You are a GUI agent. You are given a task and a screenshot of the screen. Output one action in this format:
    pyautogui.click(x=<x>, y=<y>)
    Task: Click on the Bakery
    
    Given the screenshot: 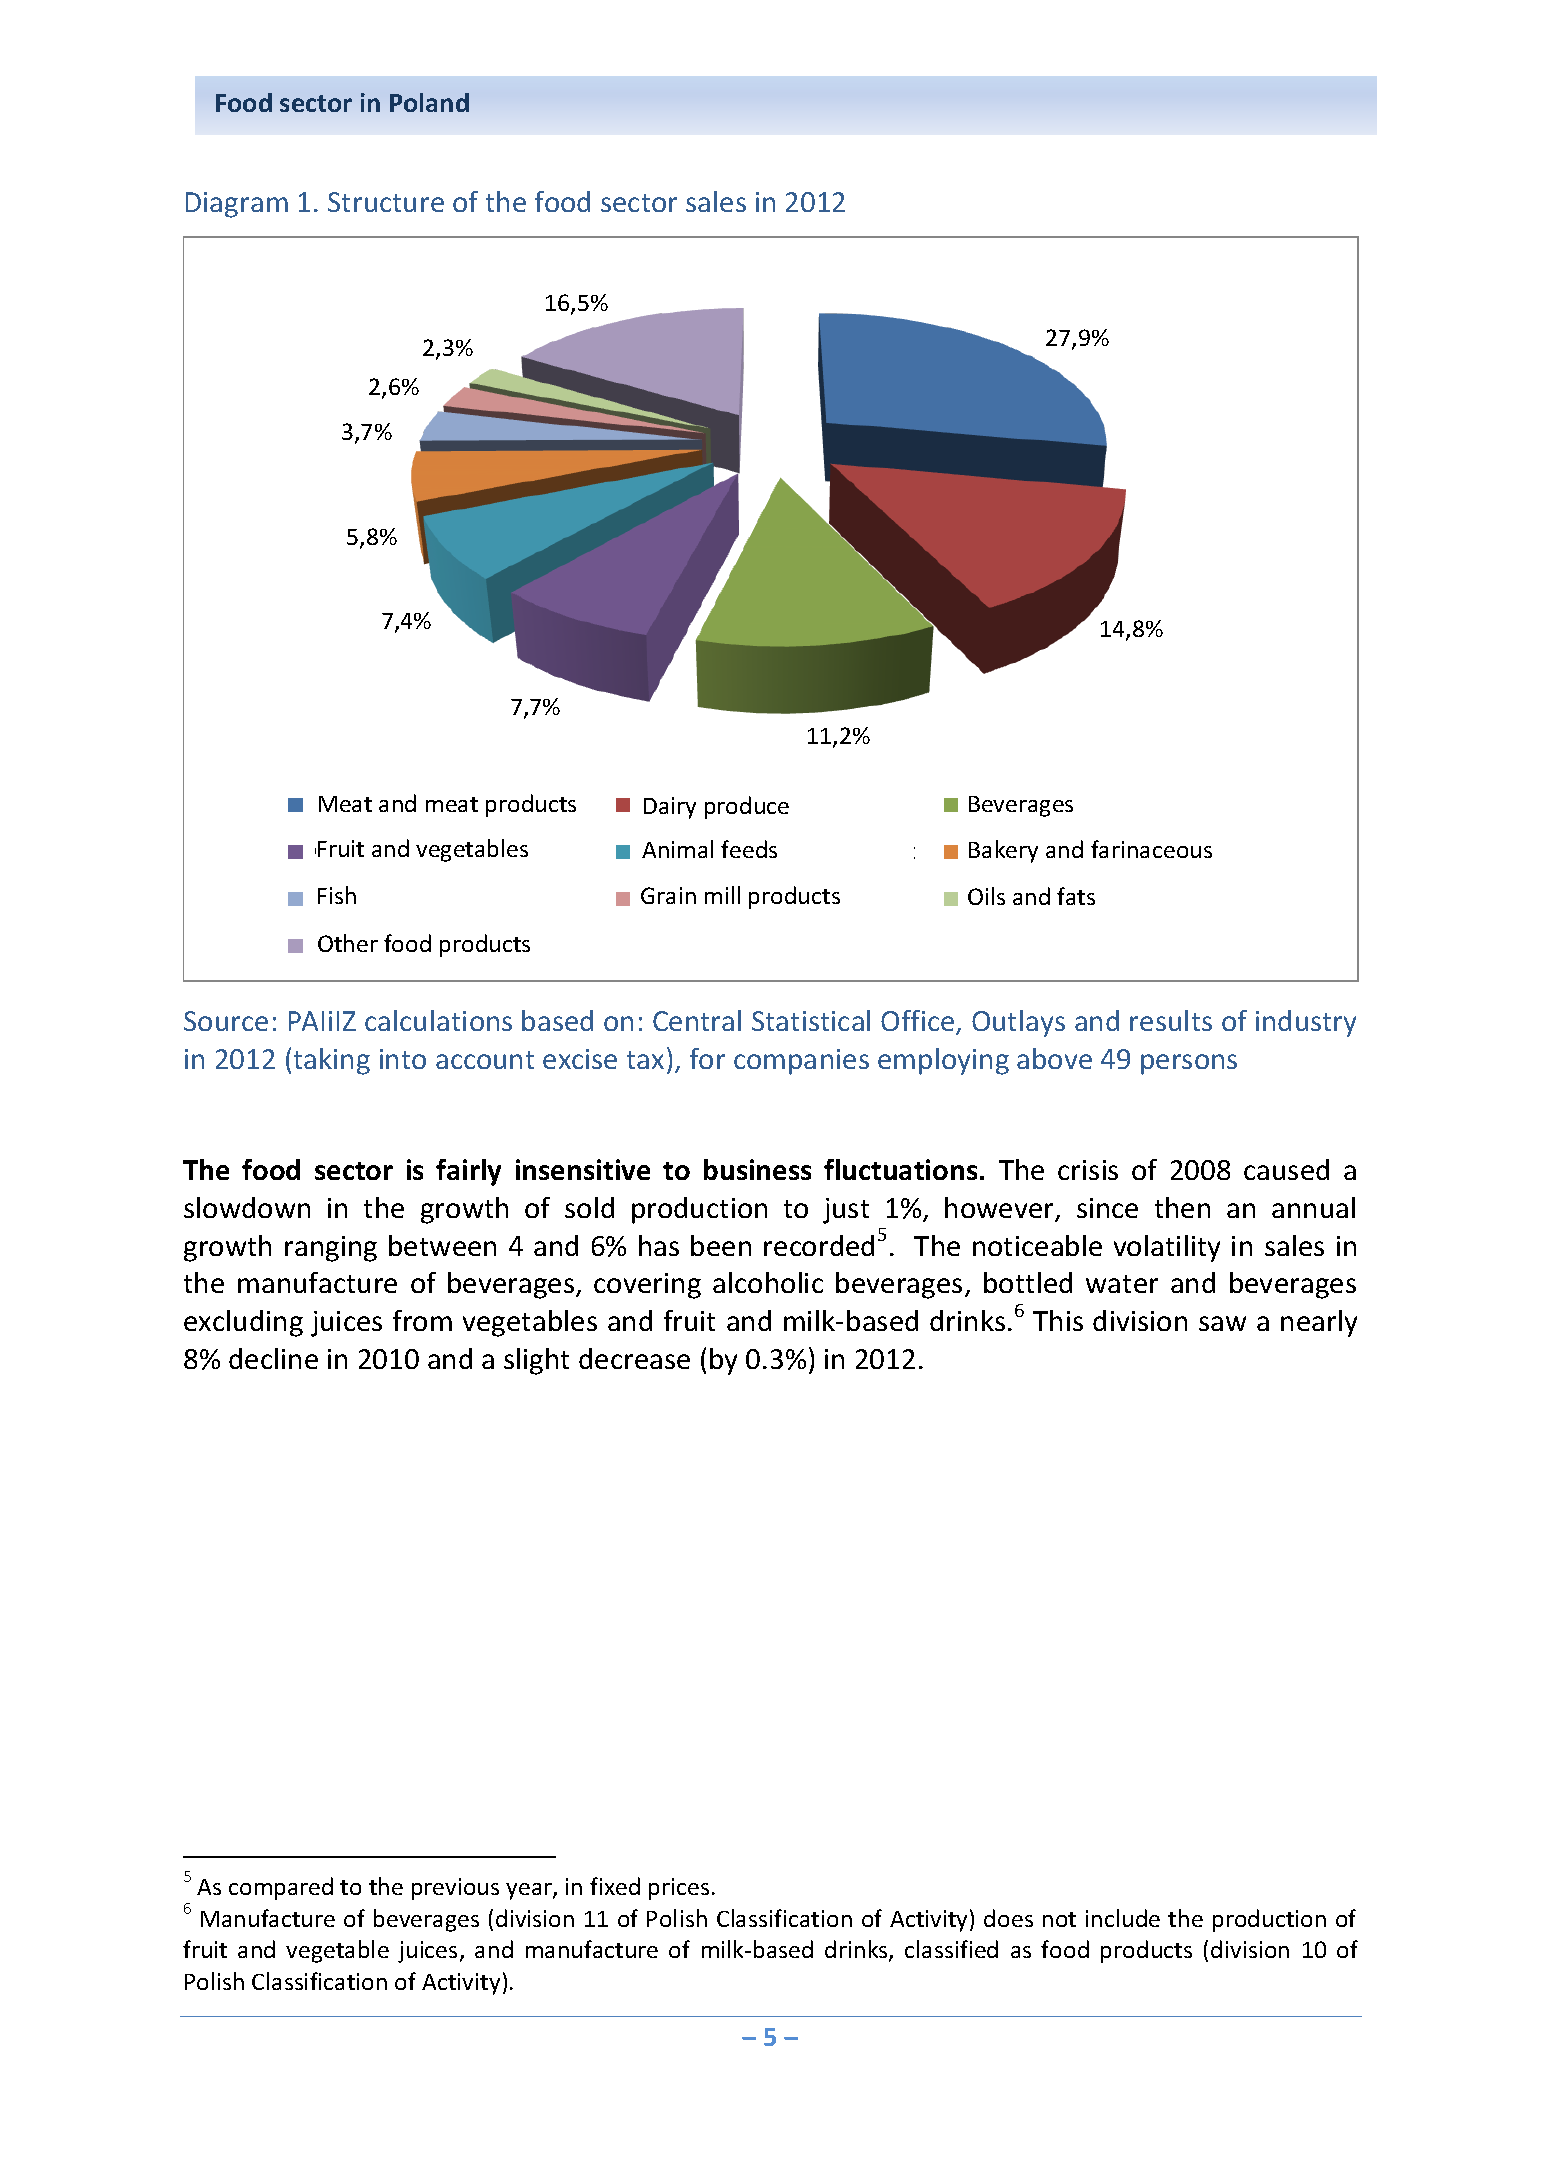 What is the action you would take?
    pyautogui.click(x=1003, y=851)
